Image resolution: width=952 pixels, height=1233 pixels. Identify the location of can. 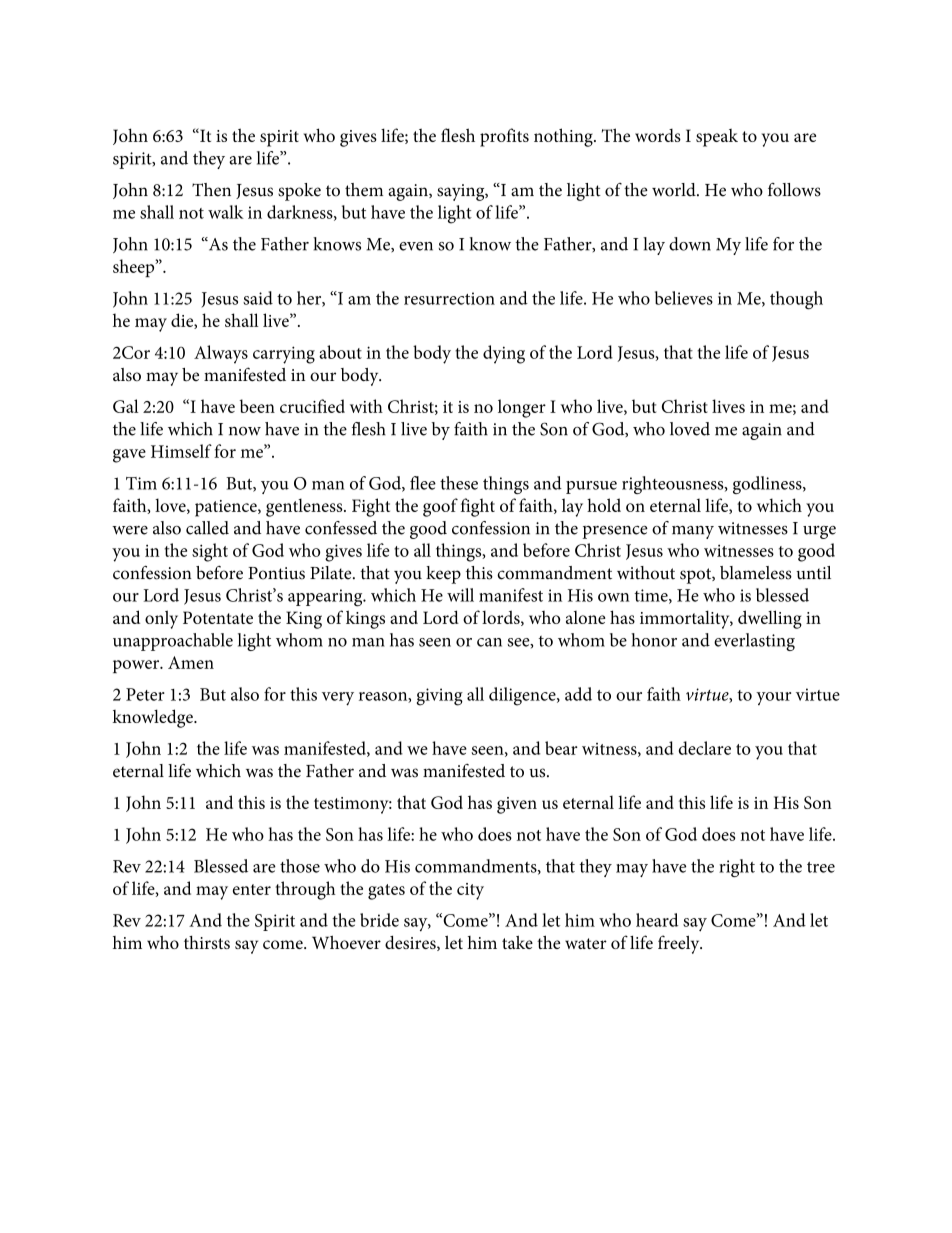
(489, 642).
